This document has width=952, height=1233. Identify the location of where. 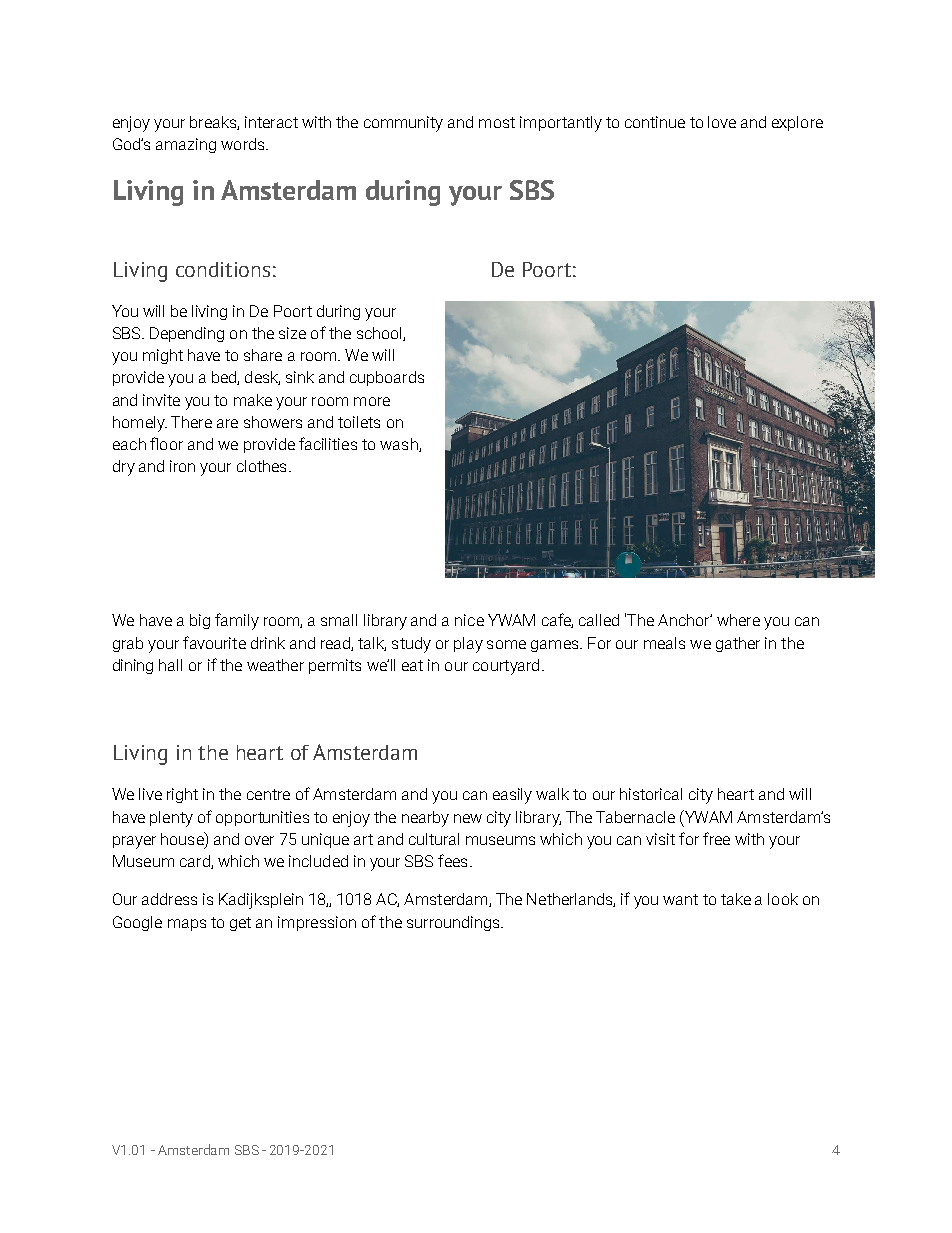
(738, 620).
